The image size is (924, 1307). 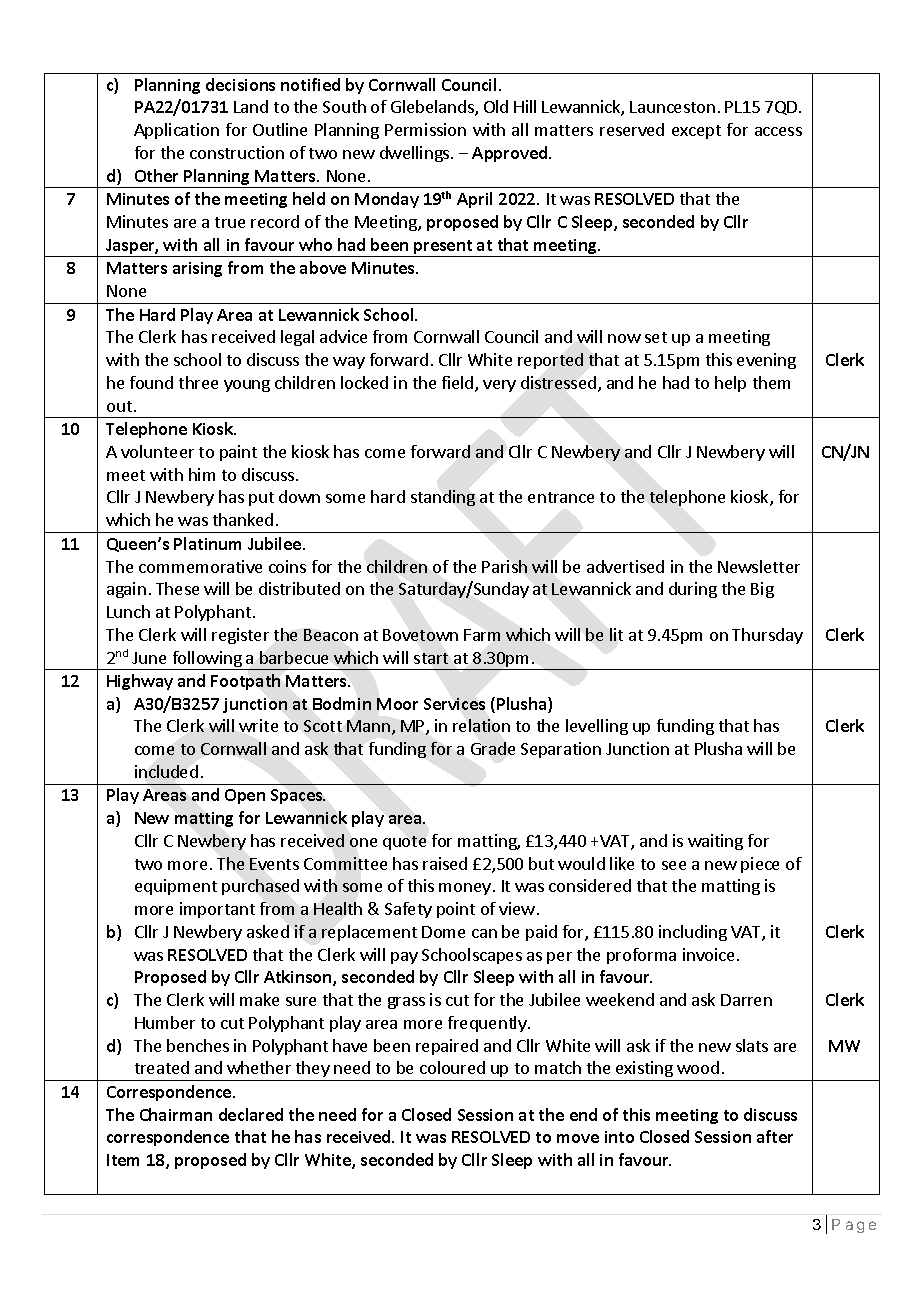 I want to click on except, so click(x=696, y=132).
